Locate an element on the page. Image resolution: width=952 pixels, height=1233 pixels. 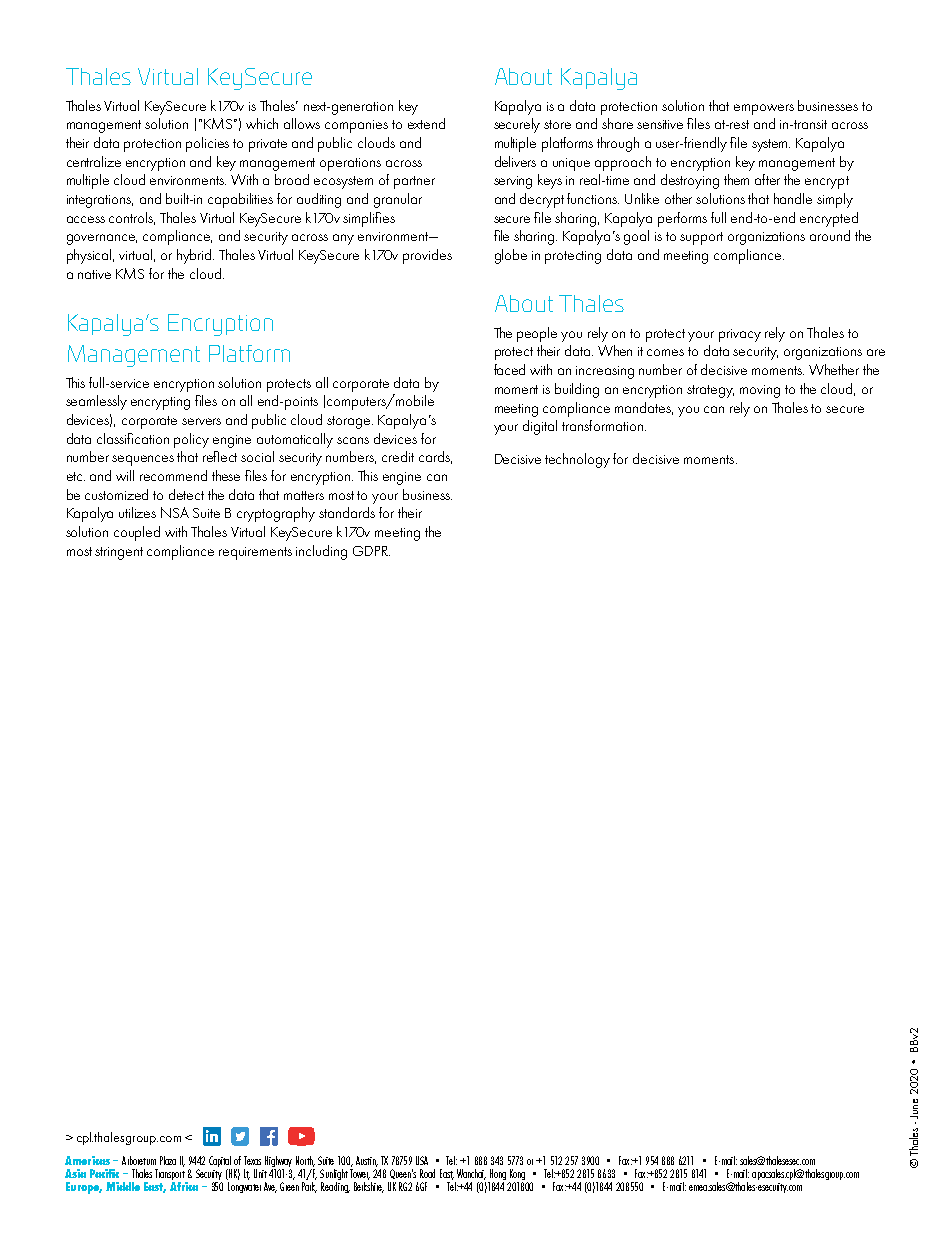
USA is located at coordinates (422, 1160).
